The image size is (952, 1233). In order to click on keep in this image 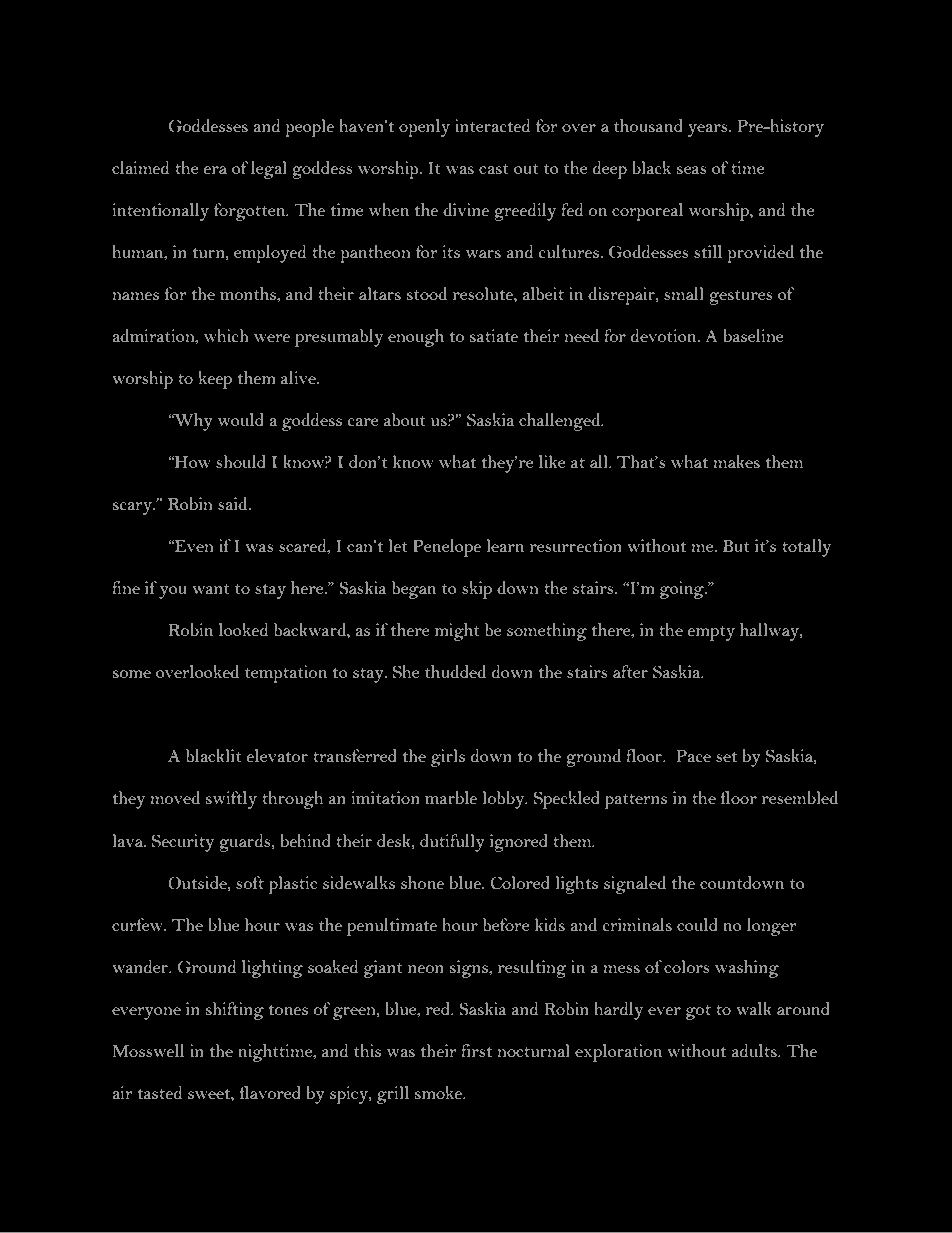, I will do `click(215, 380)`.
